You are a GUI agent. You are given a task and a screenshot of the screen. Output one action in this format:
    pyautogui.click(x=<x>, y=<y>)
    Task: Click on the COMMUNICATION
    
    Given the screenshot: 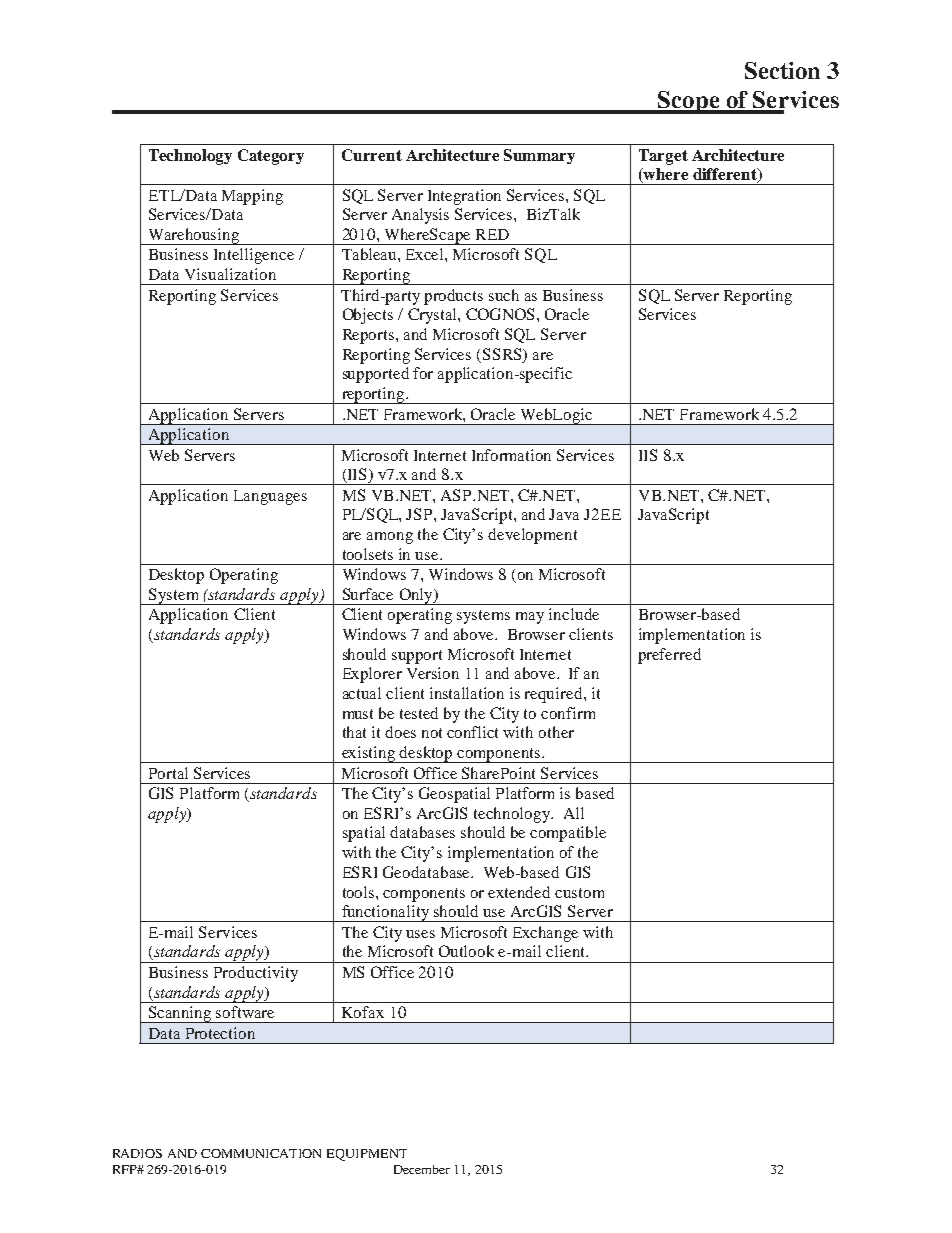 What is the action you would take?
    pyautogui.click(x=261, y=1153)
